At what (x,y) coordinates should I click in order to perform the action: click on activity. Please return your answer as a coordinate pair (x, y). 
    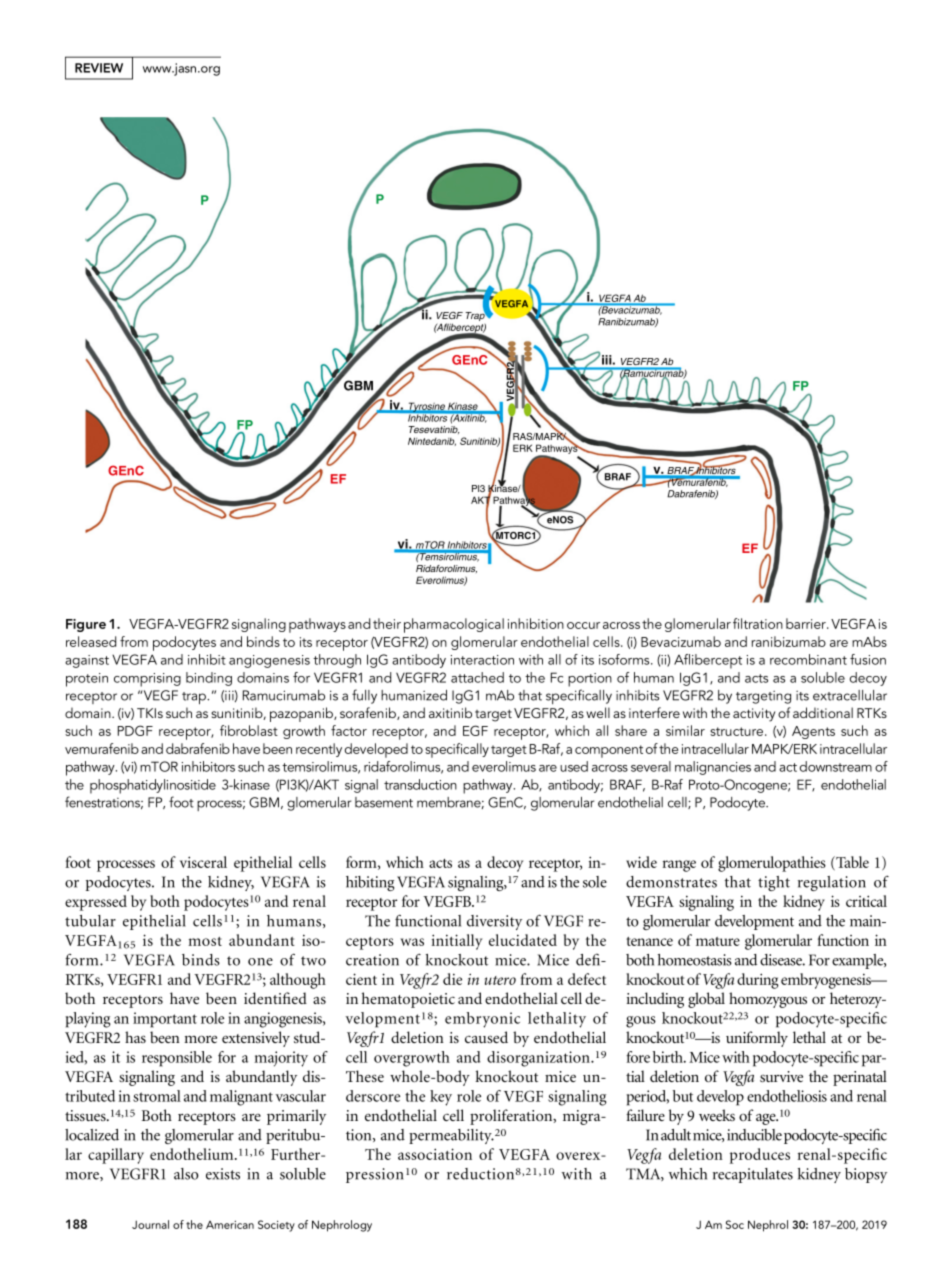
    Looking at the image, I should click on (754, 715).
